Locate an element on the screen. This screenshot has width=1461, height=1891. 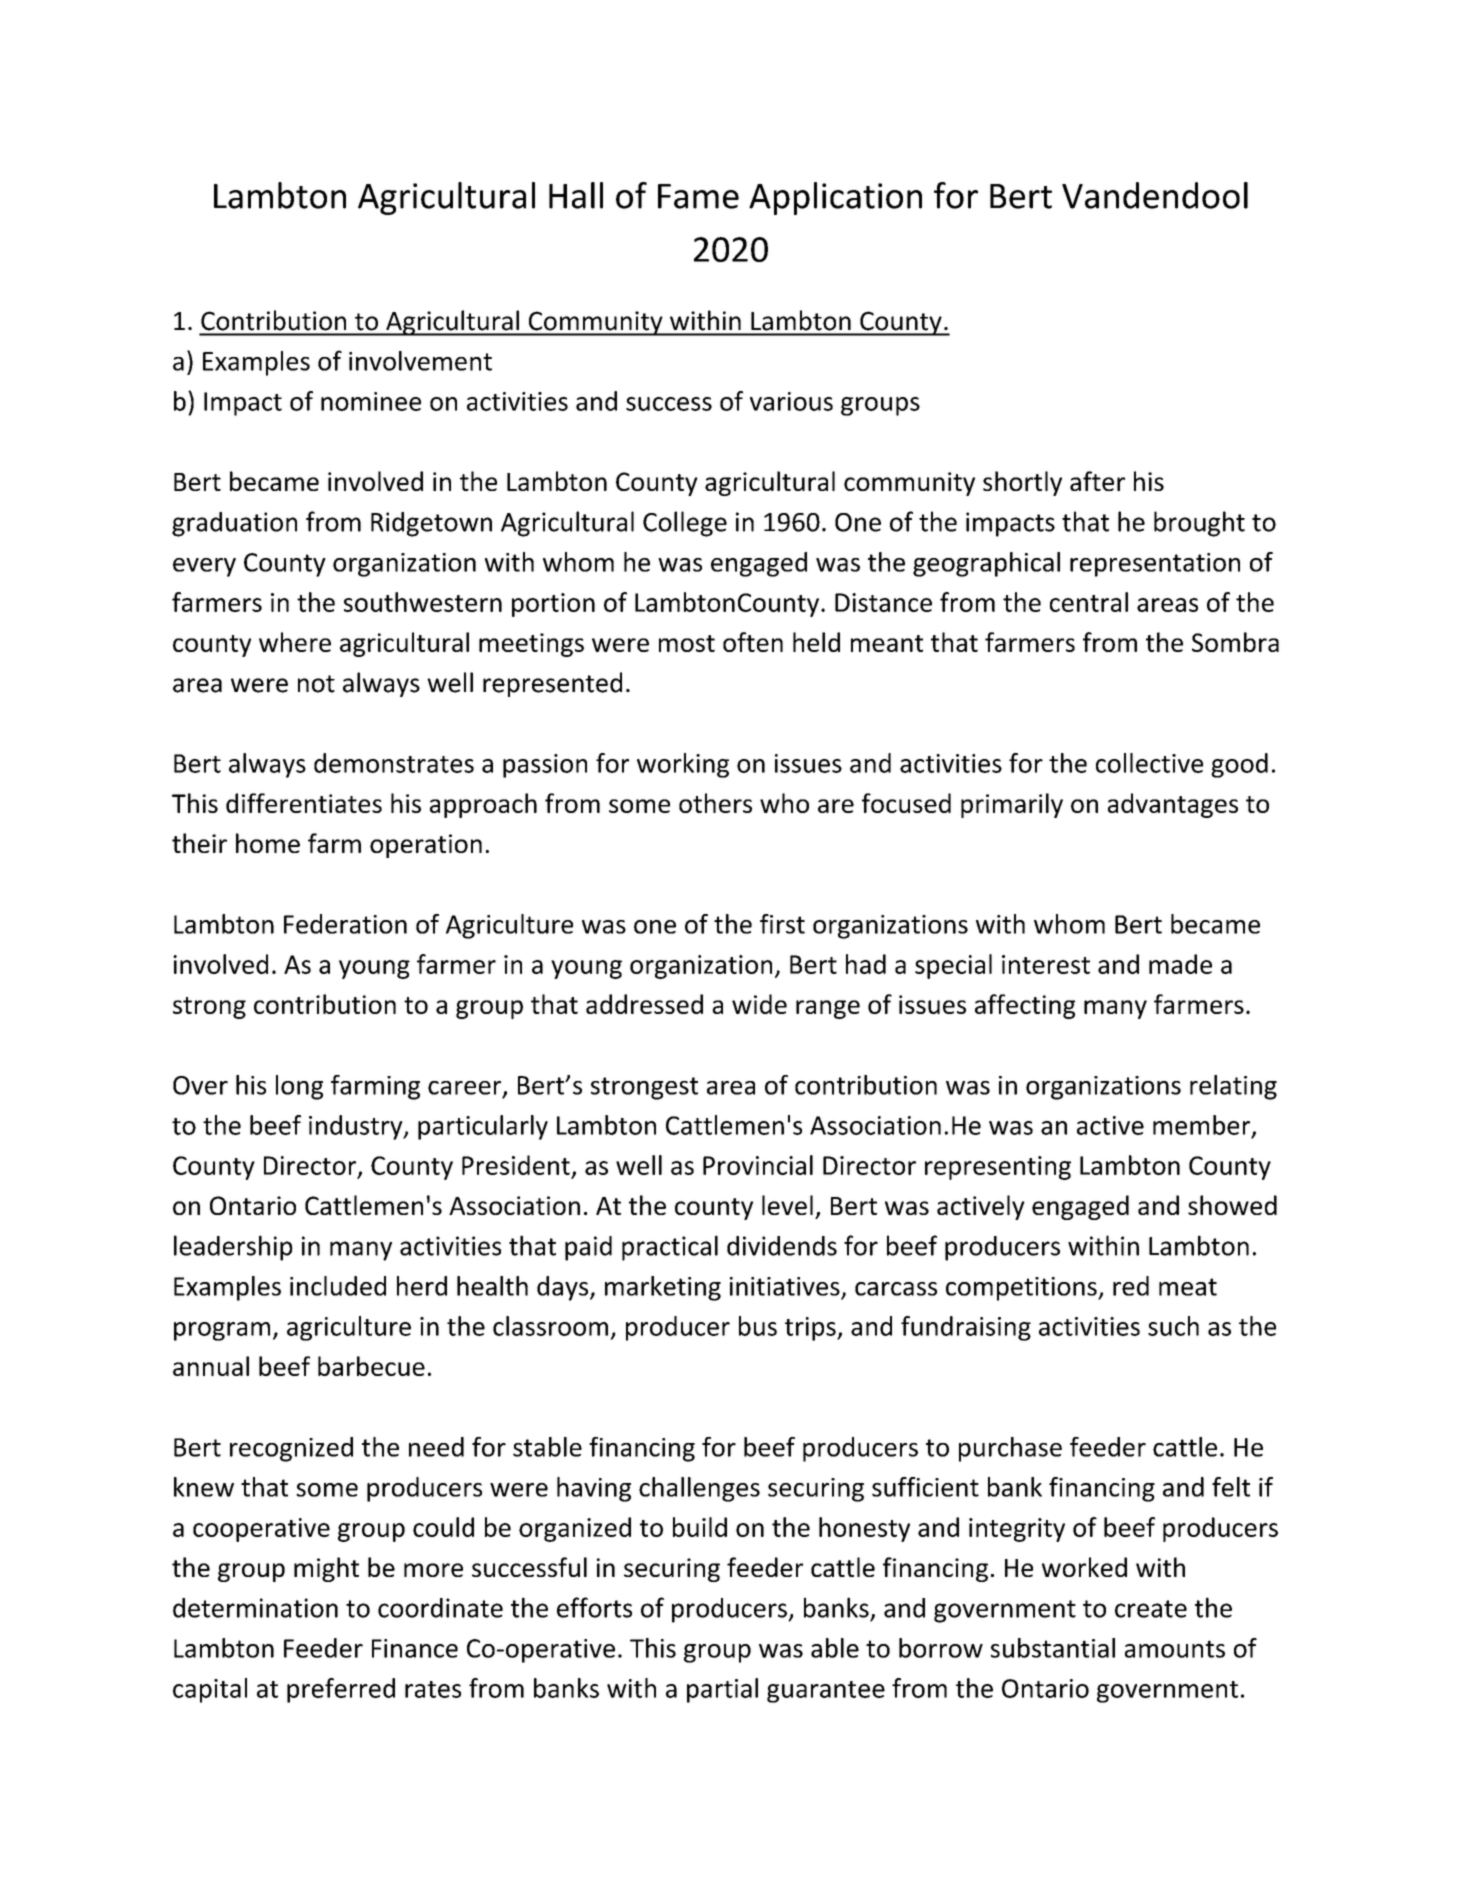
Provincial is located at coordinates (758, 1165).
